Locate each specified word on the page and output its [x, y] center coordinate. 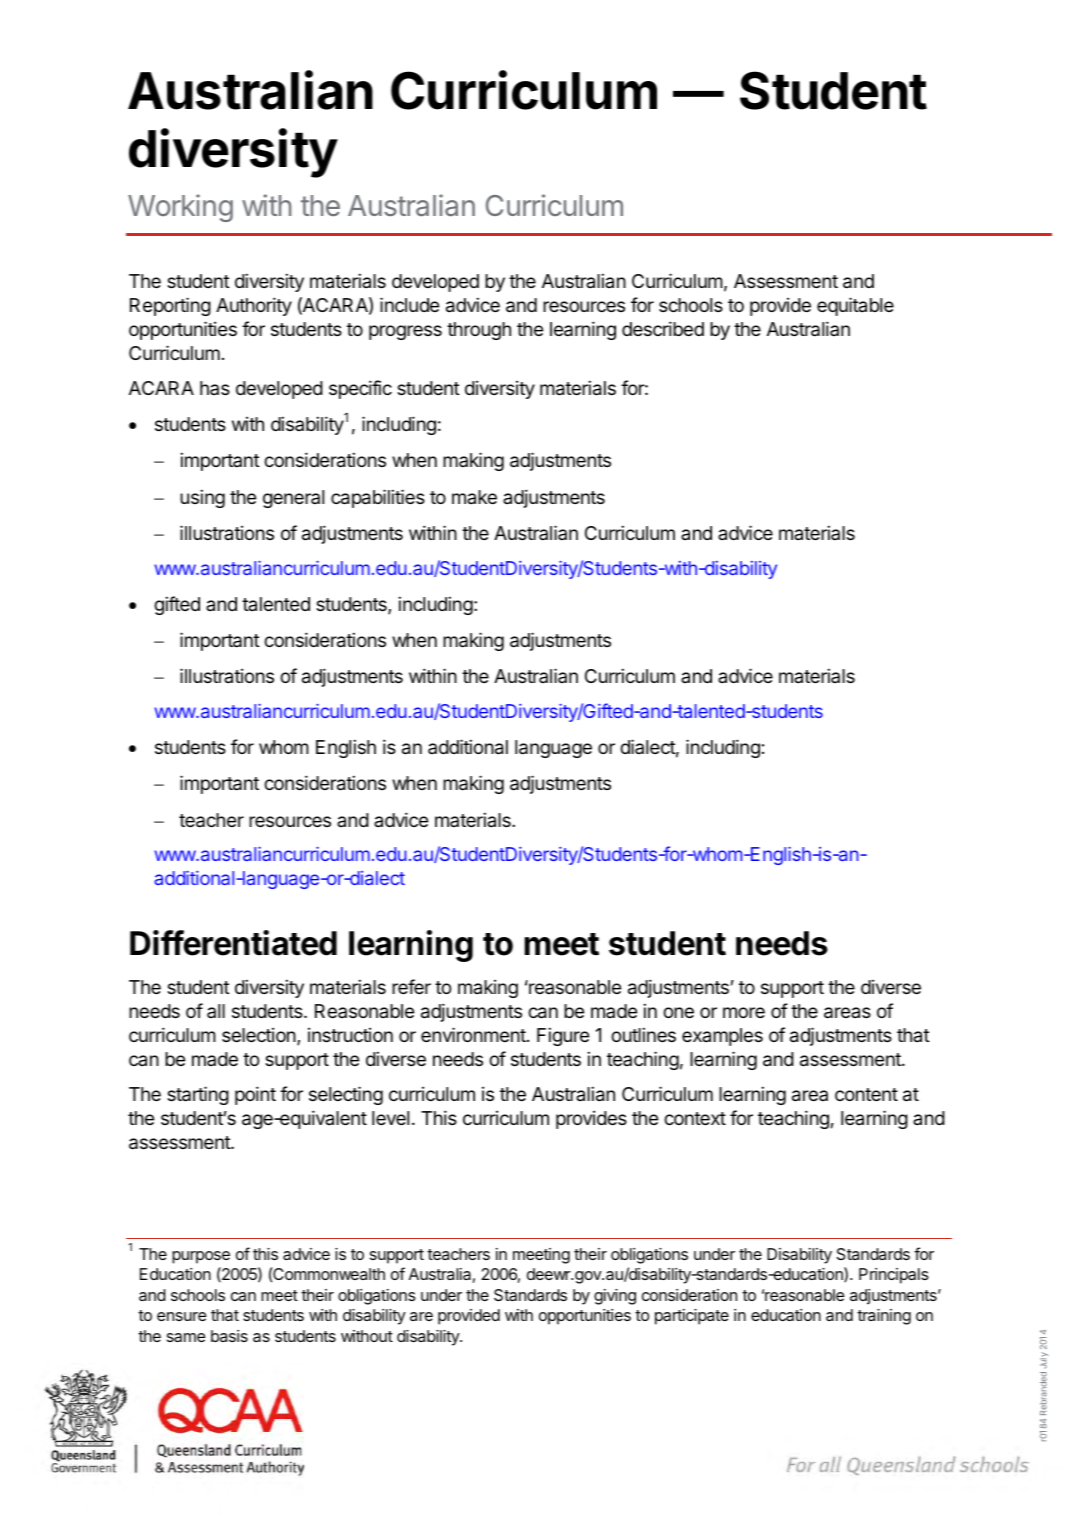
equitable [855, 306]
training [884, 1317]
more [744, 1012]
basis [229, 1336]
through [479, 331]
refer [411, 986]
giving [615, 1297]
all [216, 1011]
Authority [254, 306]
